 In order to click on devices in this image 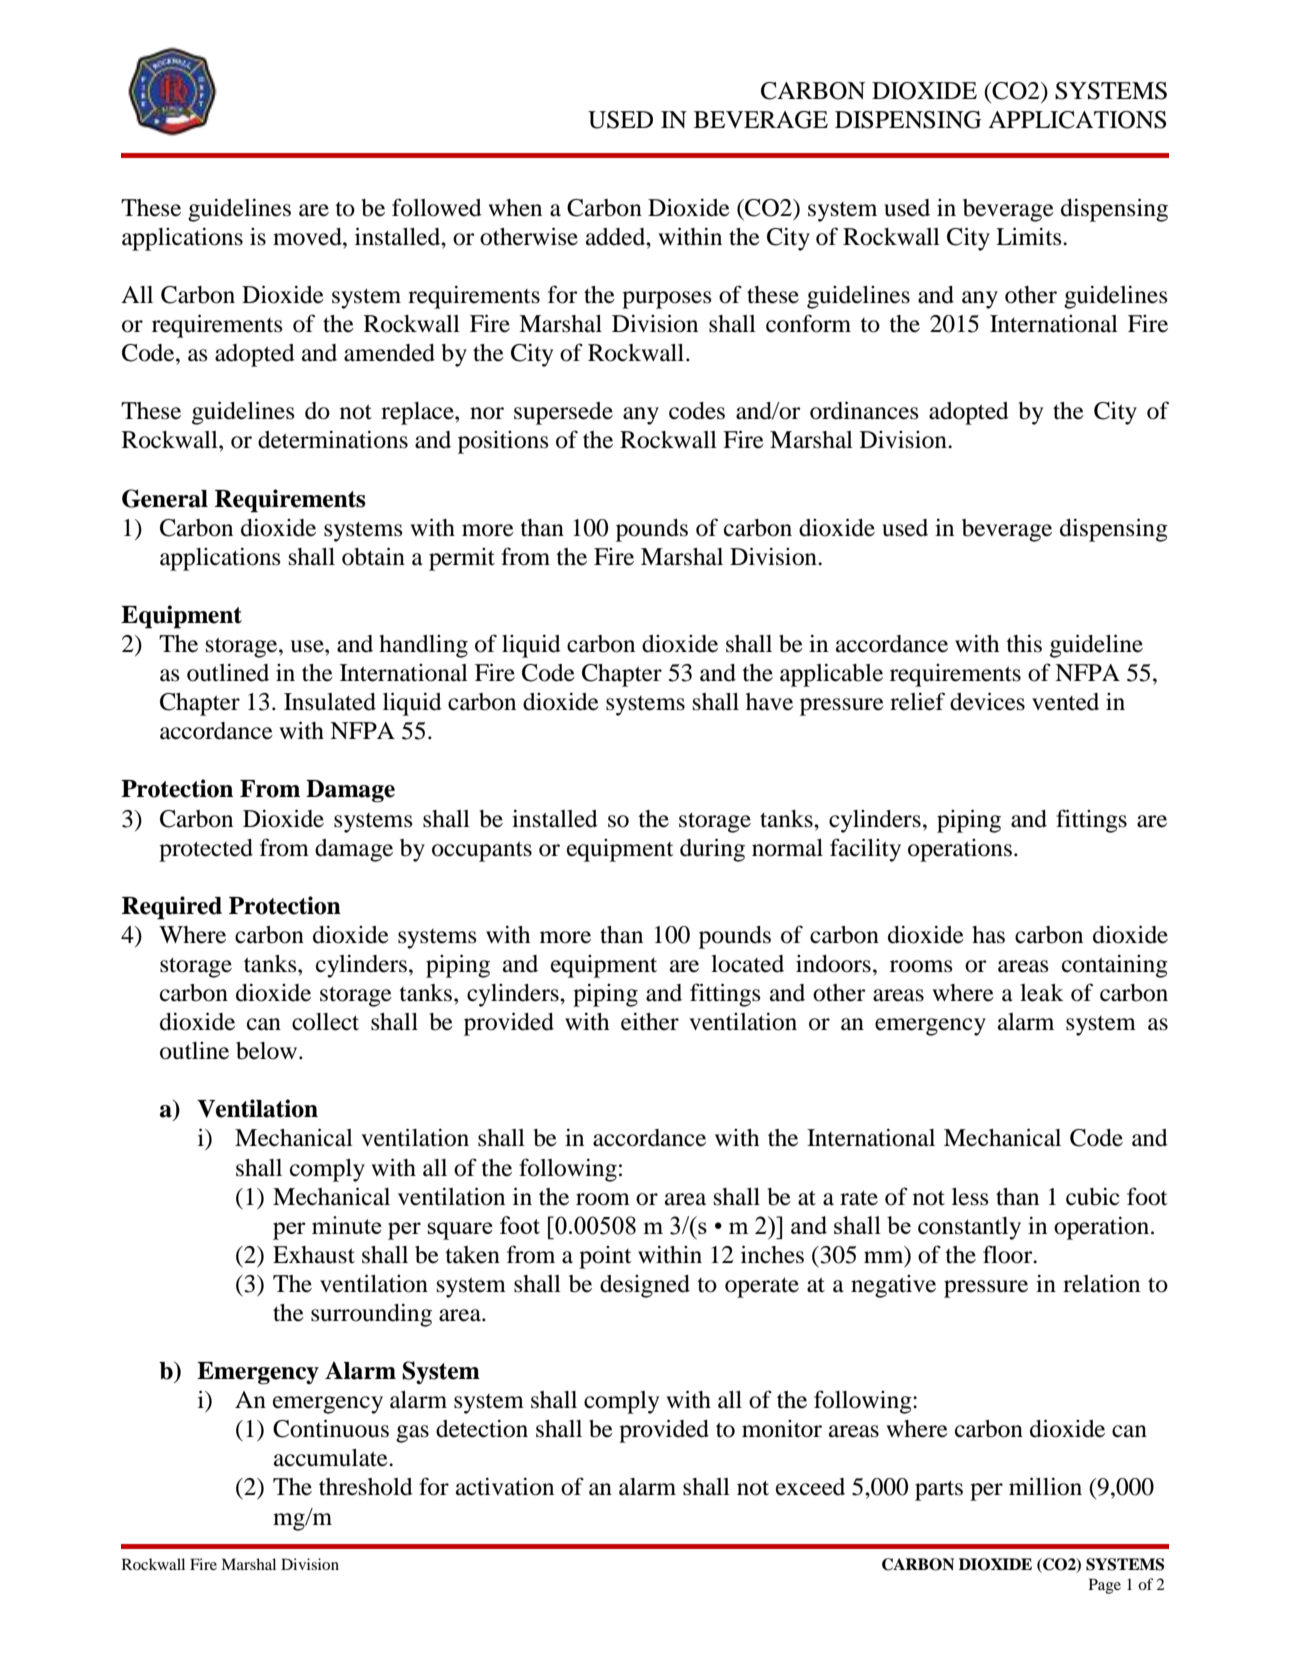, I will do `click(987, 701)`.
